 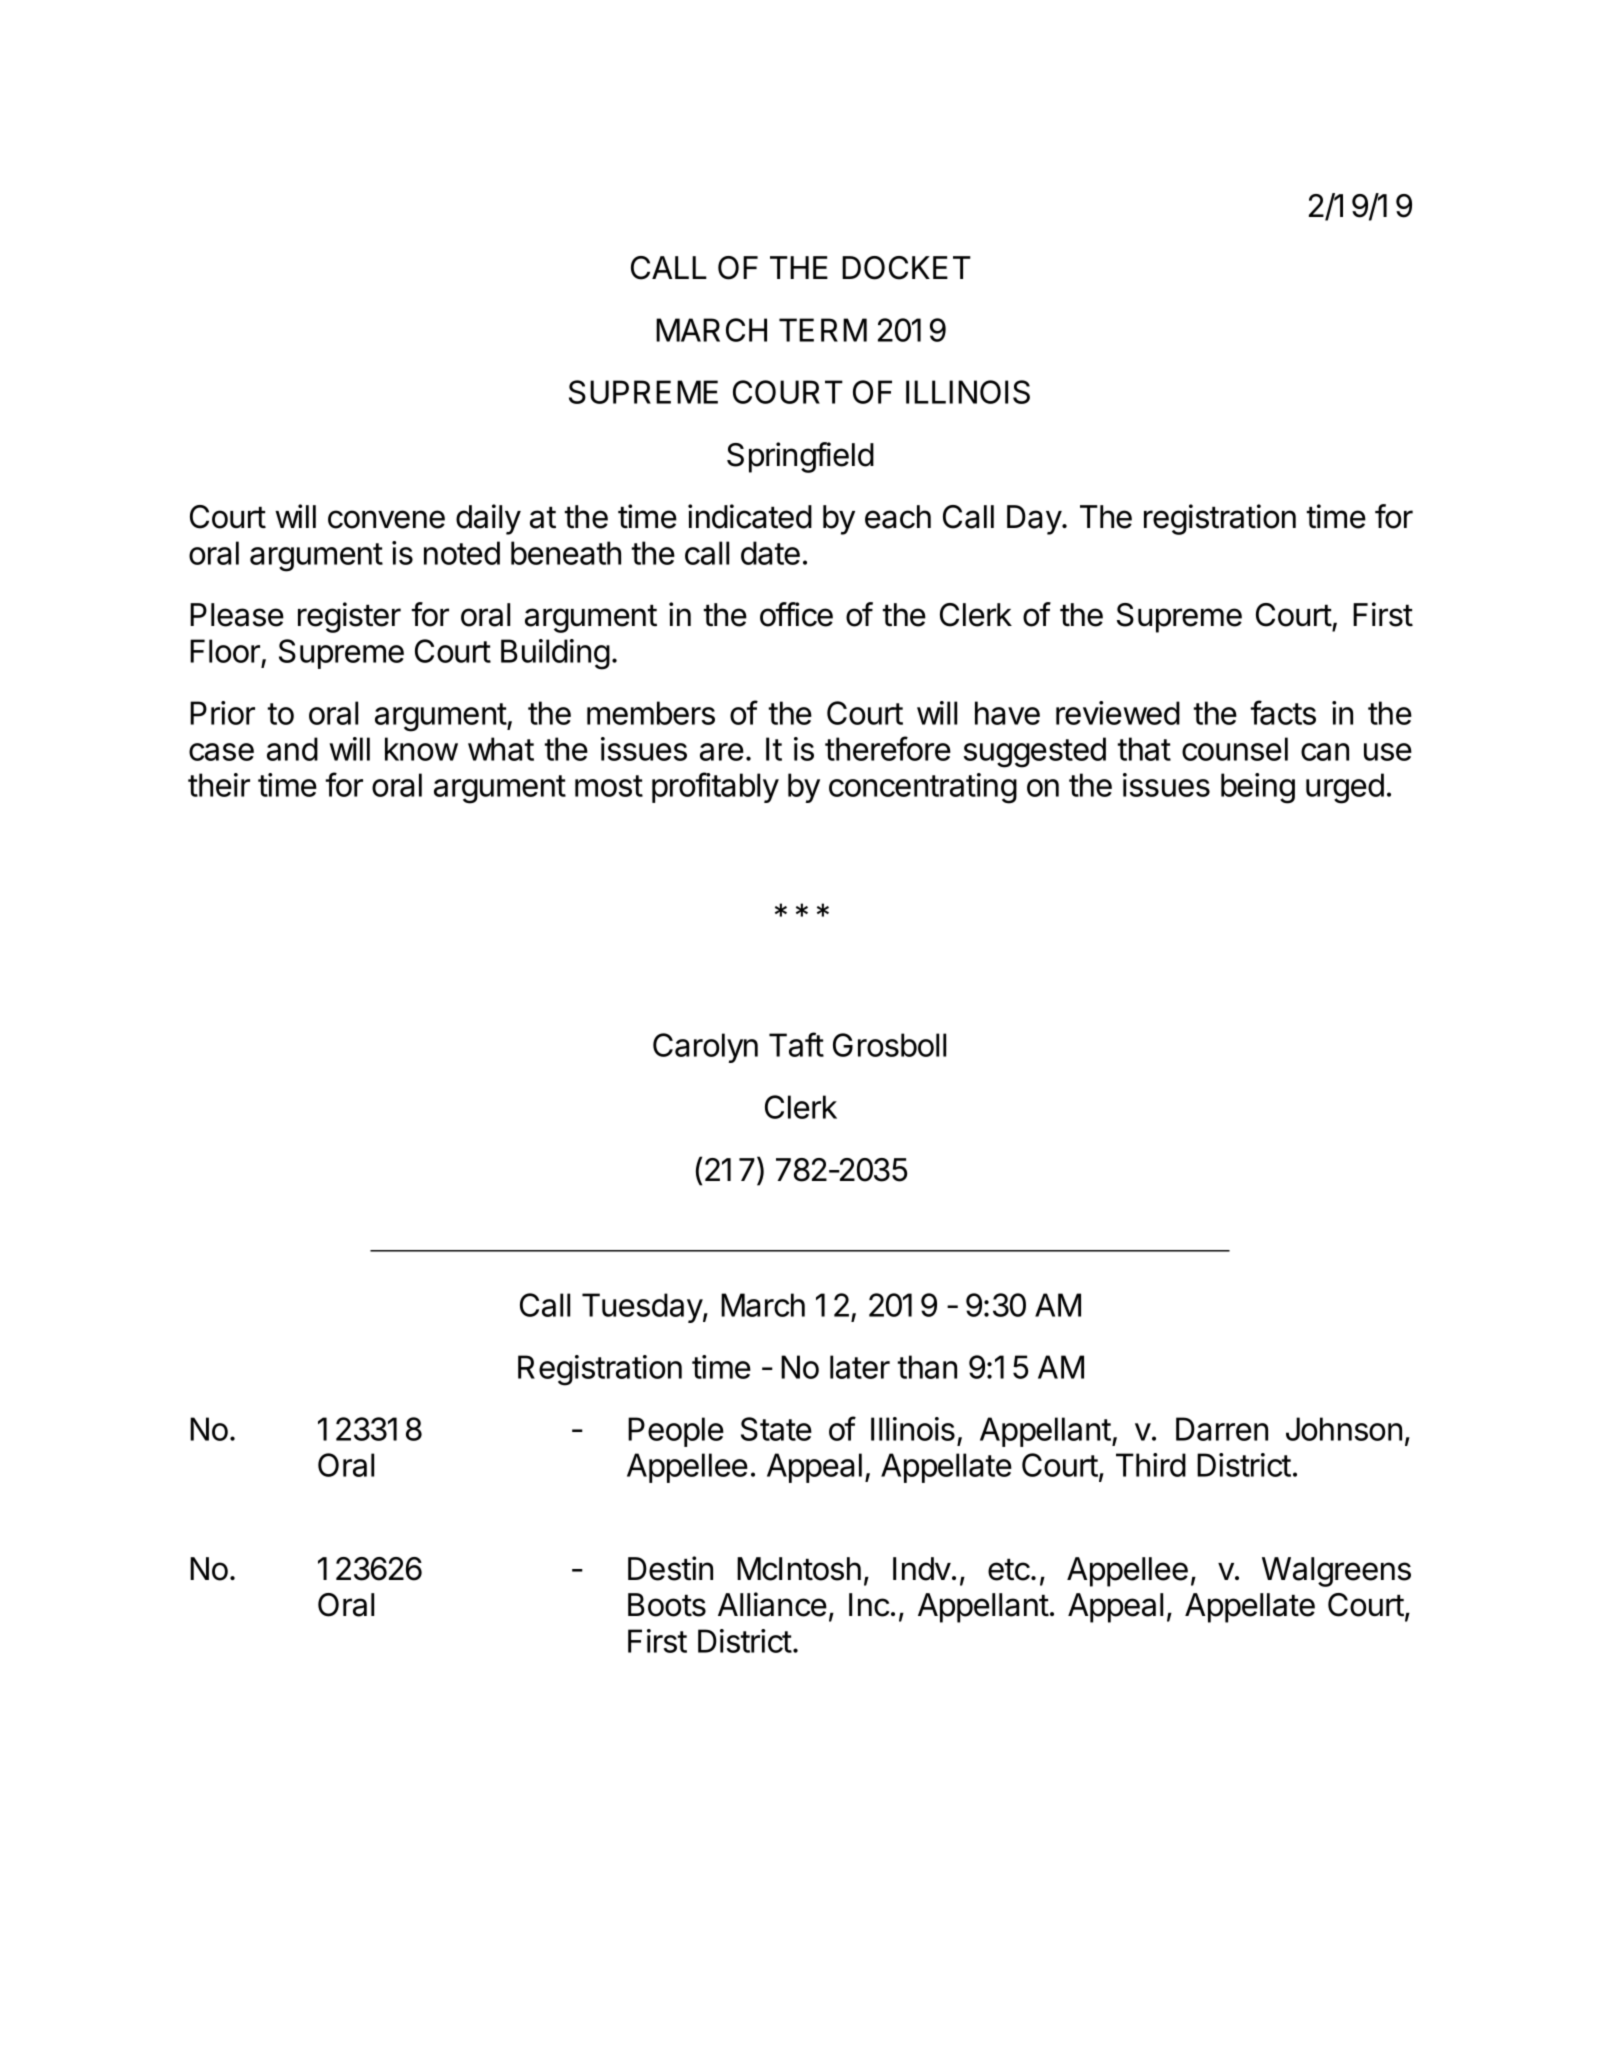 What do you see at coordinates (906, 268) in the screenshot?
I see `DOCKET` at bounding box center [906, 268].
